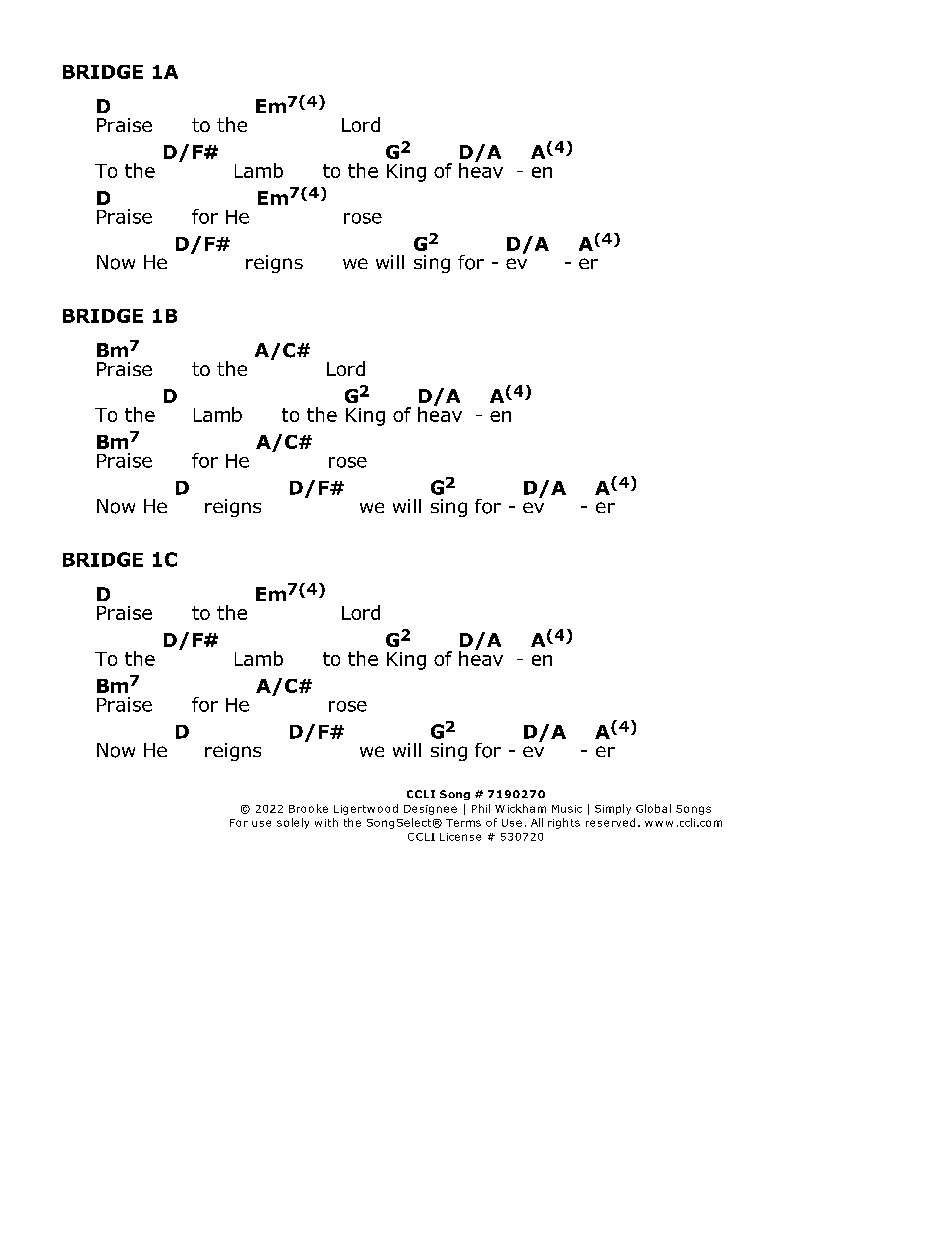 The image size is (952, 1233). Describe the element at coordinates (567, 809) in the screenshot. I see `Music` at that location.
